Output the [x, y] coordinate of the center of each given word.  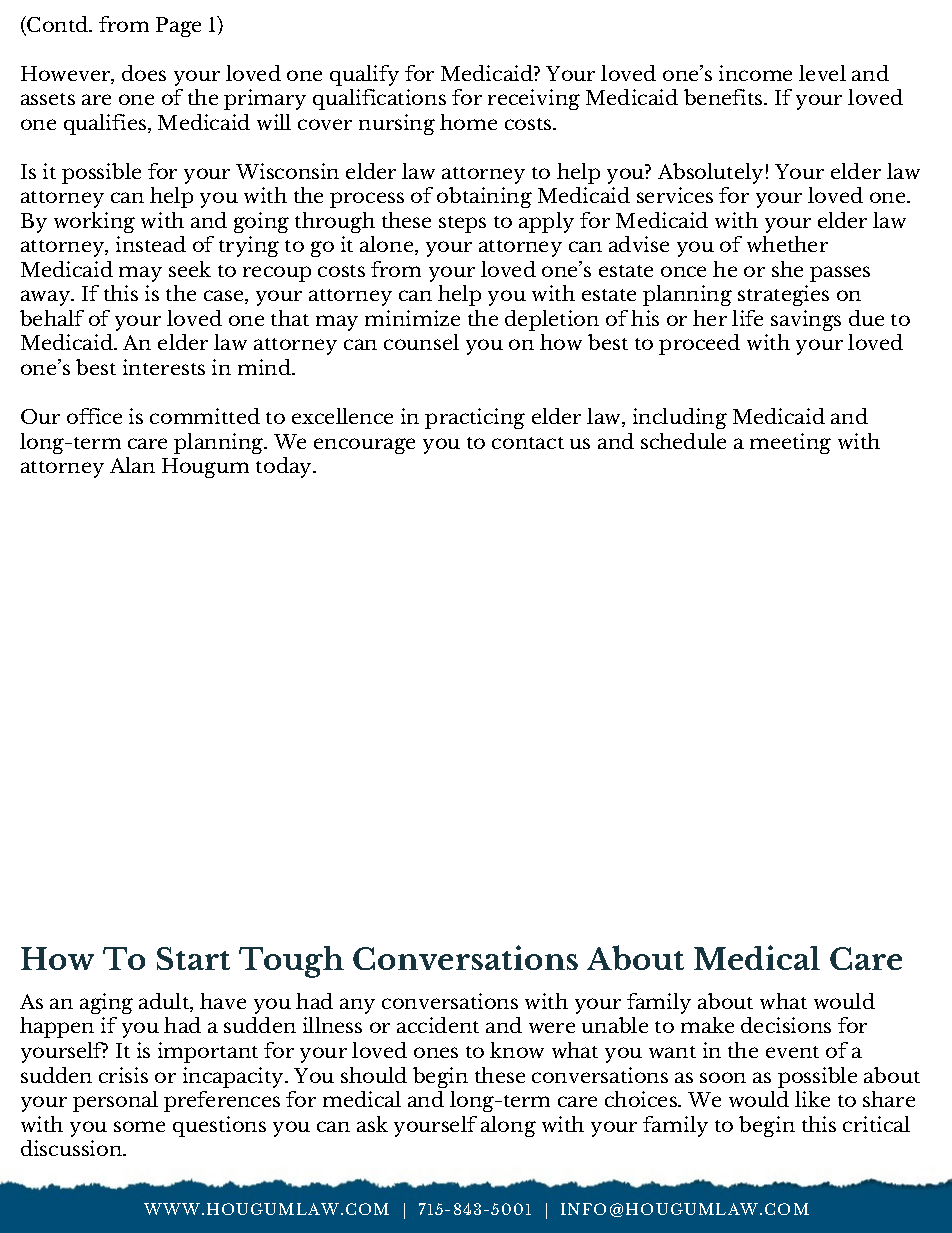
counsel [421, 342]
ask [372, 1124]
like [812, 1099]
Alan [132, 465]
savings [806, 320]
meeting [790, 443]
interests [164, 367]
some [139, 1126]
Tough [291, 962]
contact [528, 443]
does [144, 73]
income [755, 73]
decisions [786, 1025]
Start [193, 958]
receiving [534, 99]
